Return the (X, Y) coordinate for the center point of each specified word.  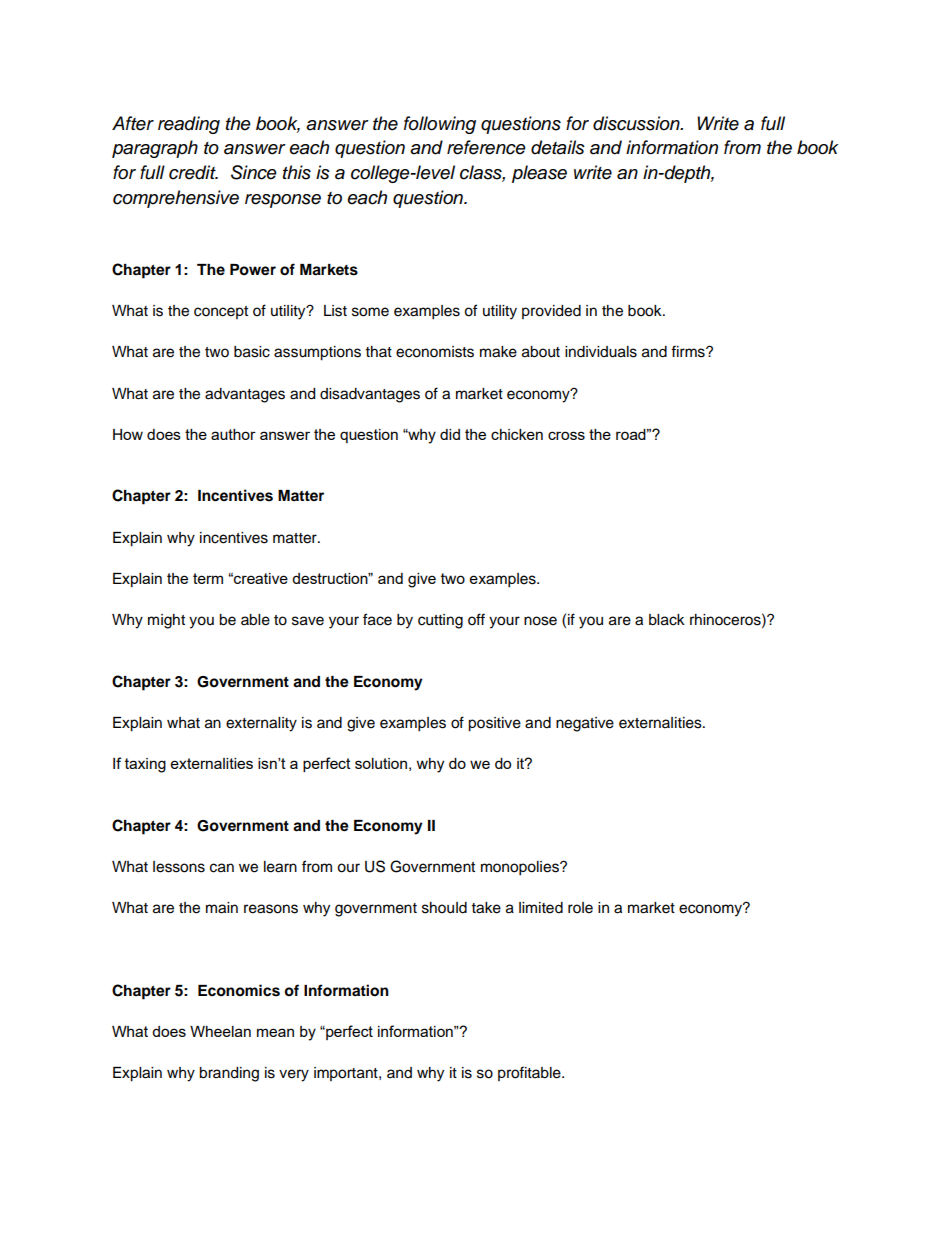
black (667, 620)
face (377, 619)
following (440, 125)
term (208, 578)
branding (229, 1074)
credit (193, 172)
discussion (637, 123)
